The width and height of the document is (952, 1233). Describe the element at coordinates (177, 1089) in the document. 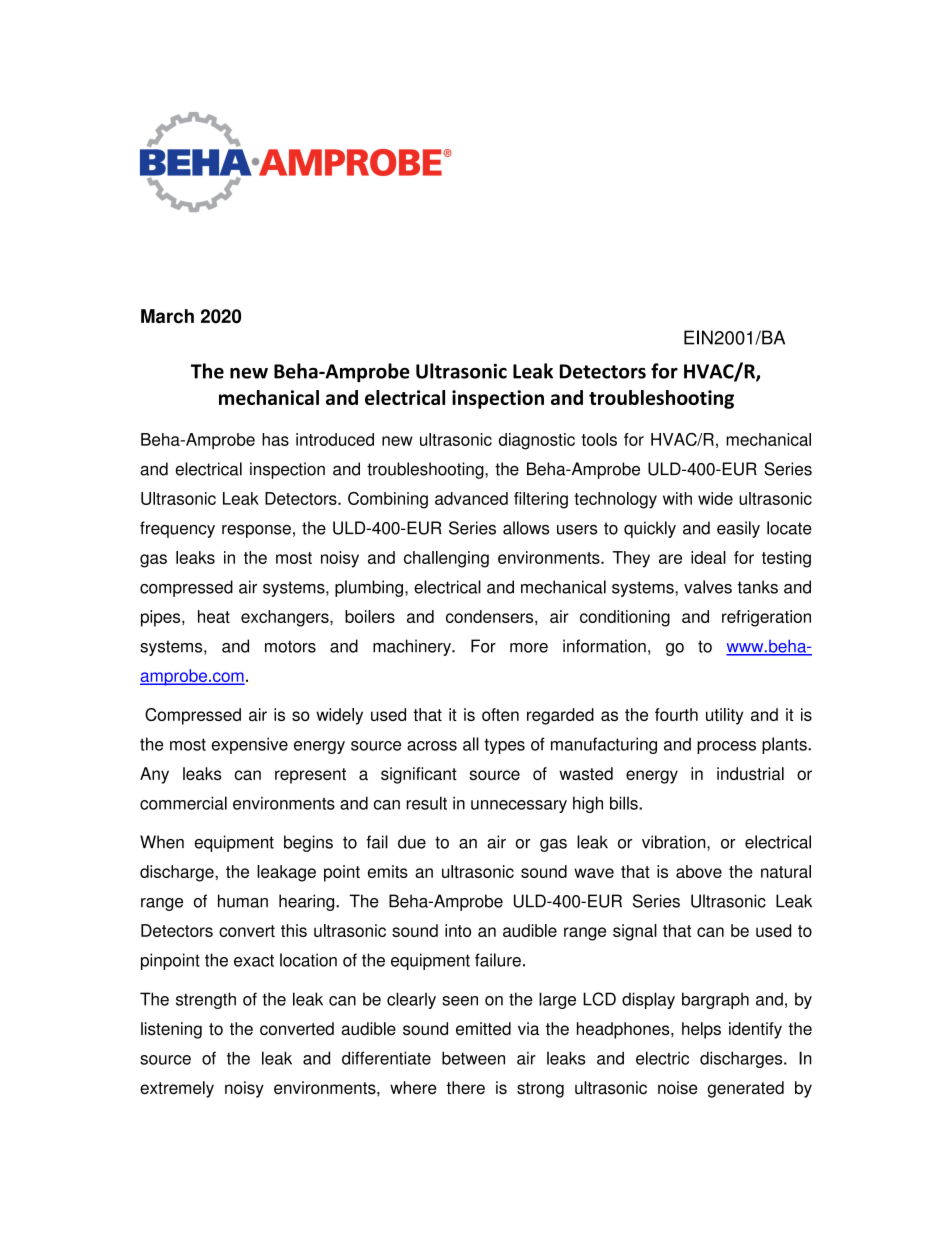

I see `extremely` at that location.
